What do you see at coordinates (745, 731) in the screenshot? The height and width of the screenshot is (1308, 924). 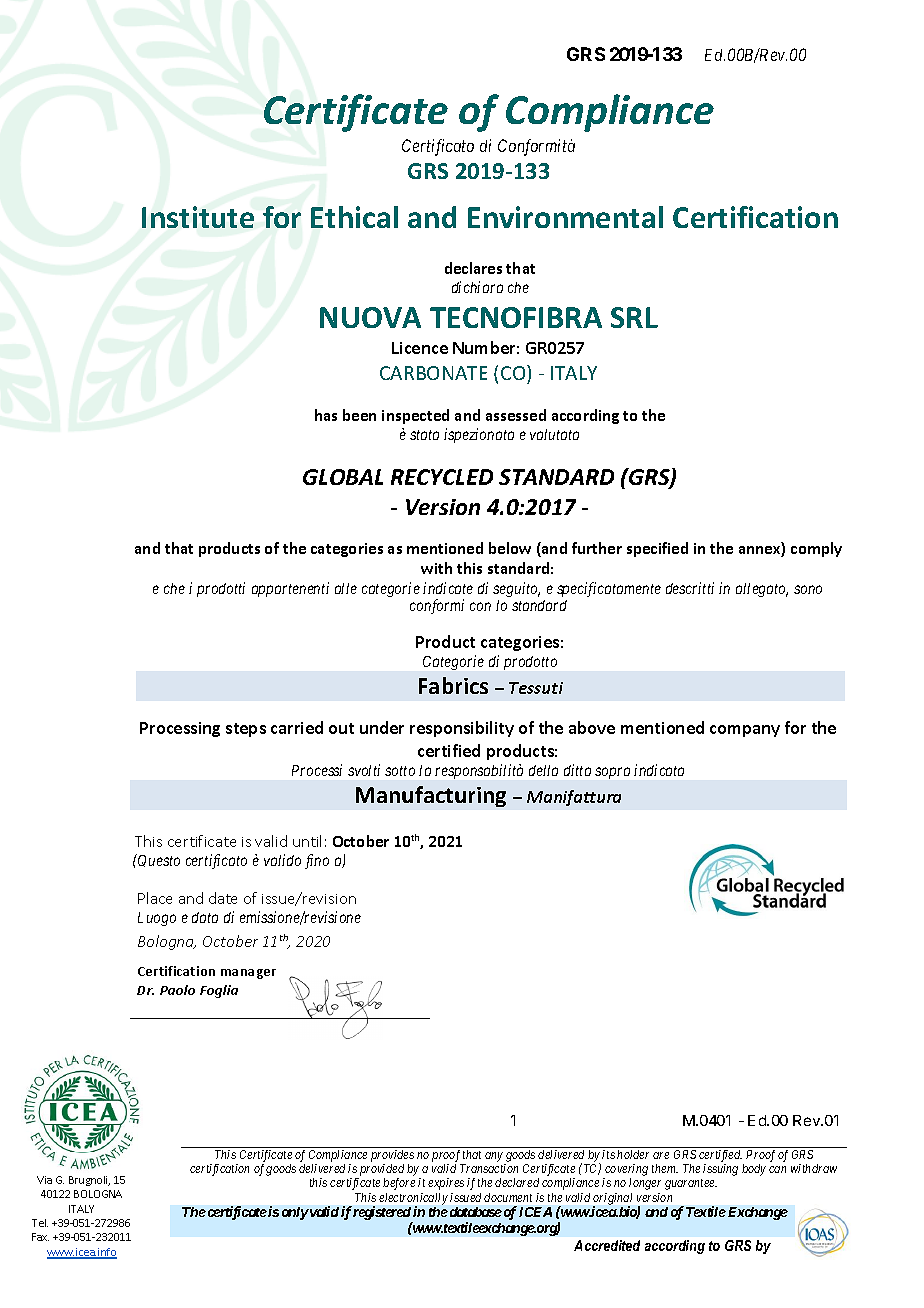 I see `company` at bounding box center [745, 731].
